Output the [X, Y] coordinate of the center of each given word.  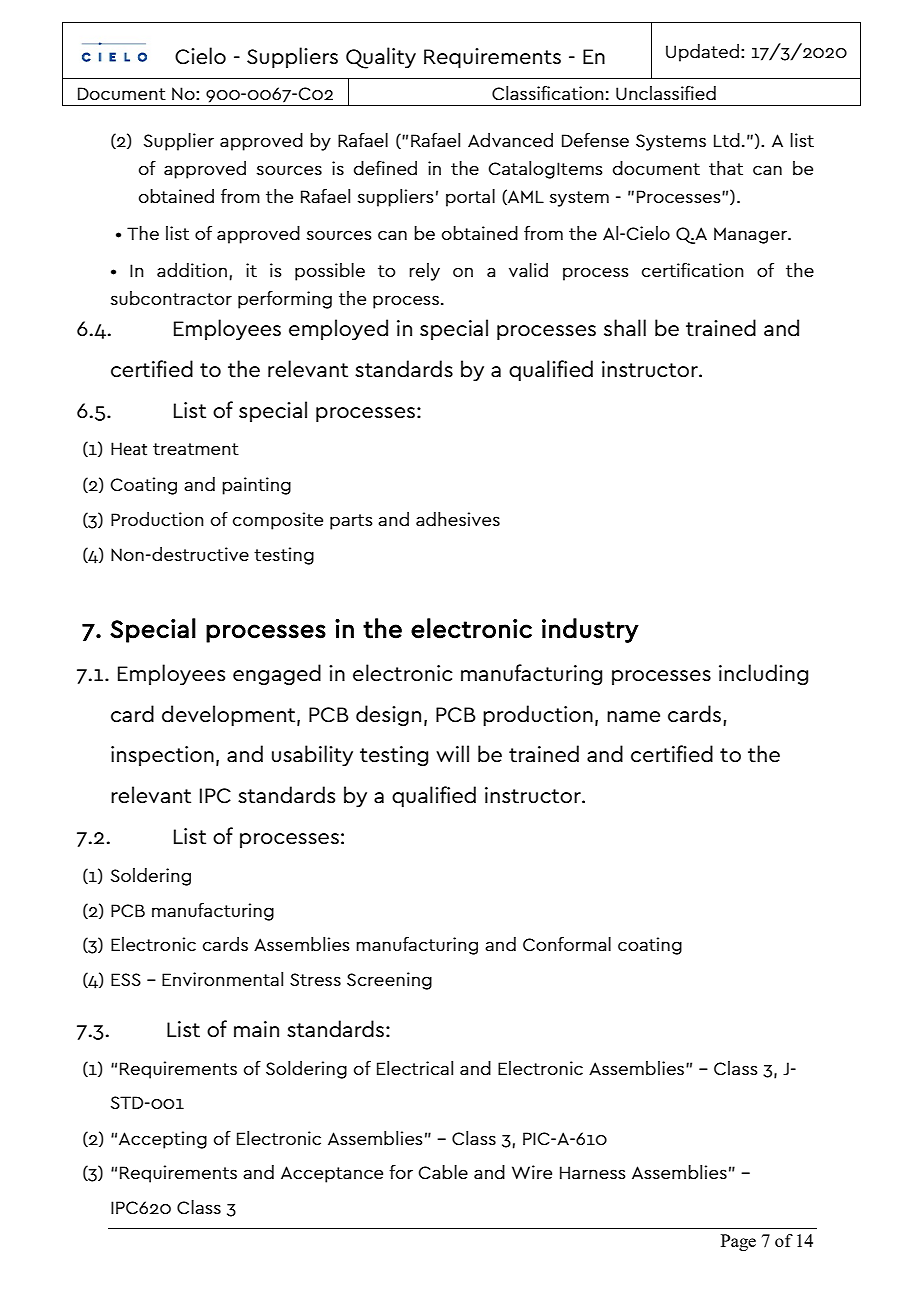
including [763, 674]
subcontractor [171, 298]
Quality [381, 58]
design [388, 715]
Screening [389, 981]
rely [424, 272]
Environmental [222, 979]
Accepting [163, 1140]
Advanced [510, 140]
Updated [702, 53]
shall [625, 328]
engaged [277, 674]
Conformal [567, 944]
